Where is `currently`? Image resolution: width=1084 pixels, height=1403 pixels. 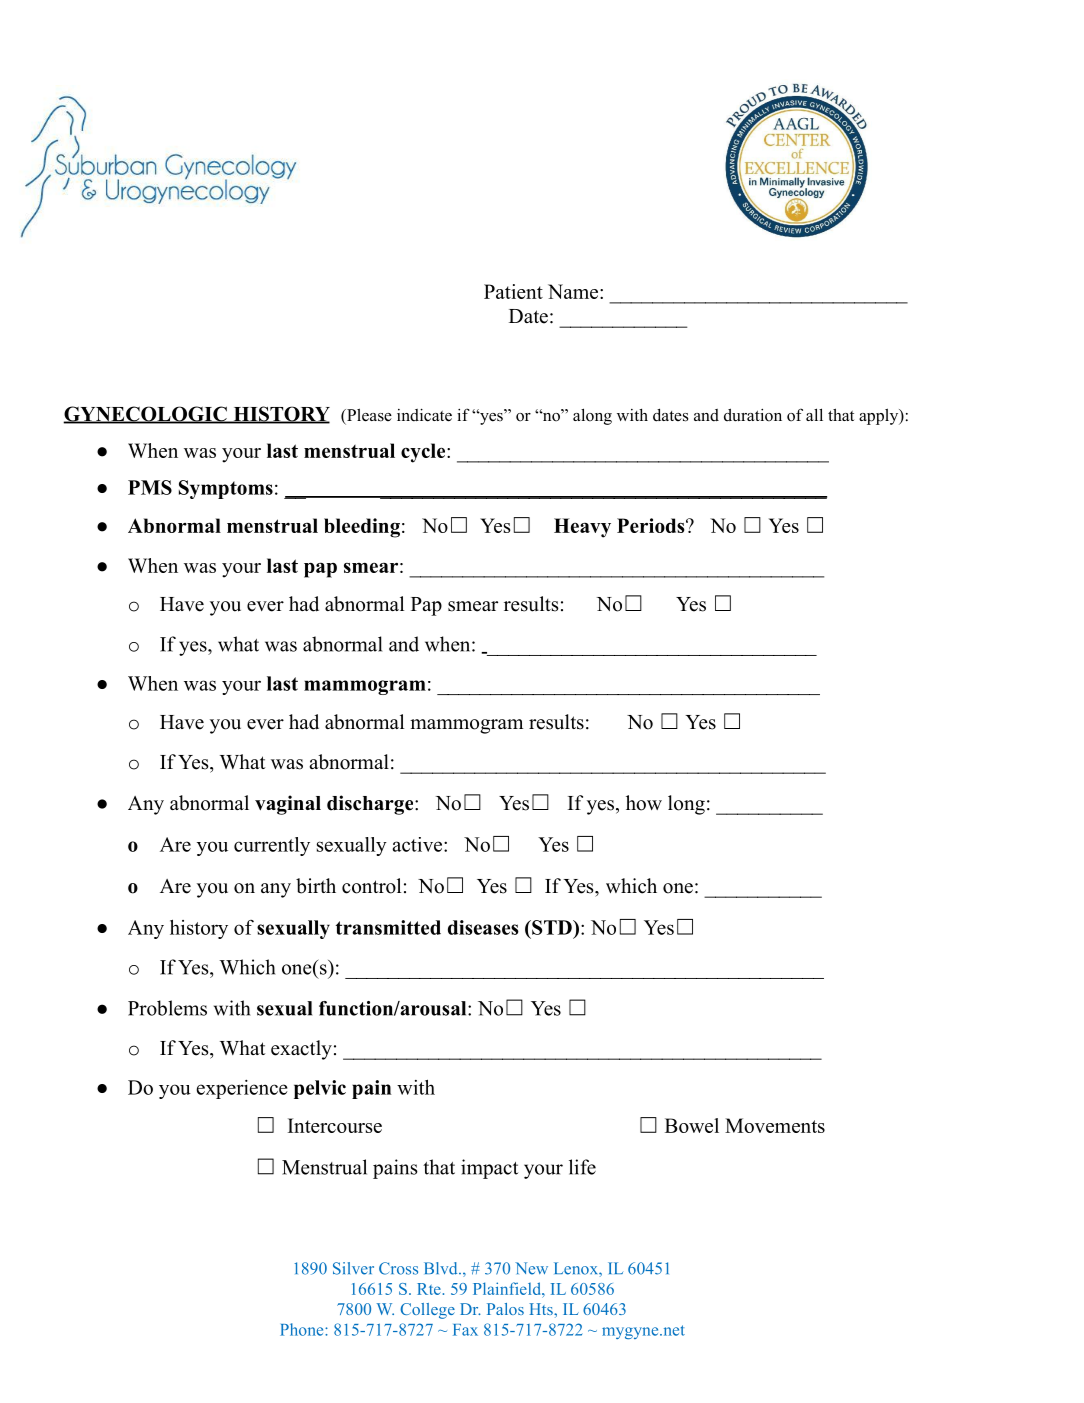
currently is located at coordinates (272, 846).
